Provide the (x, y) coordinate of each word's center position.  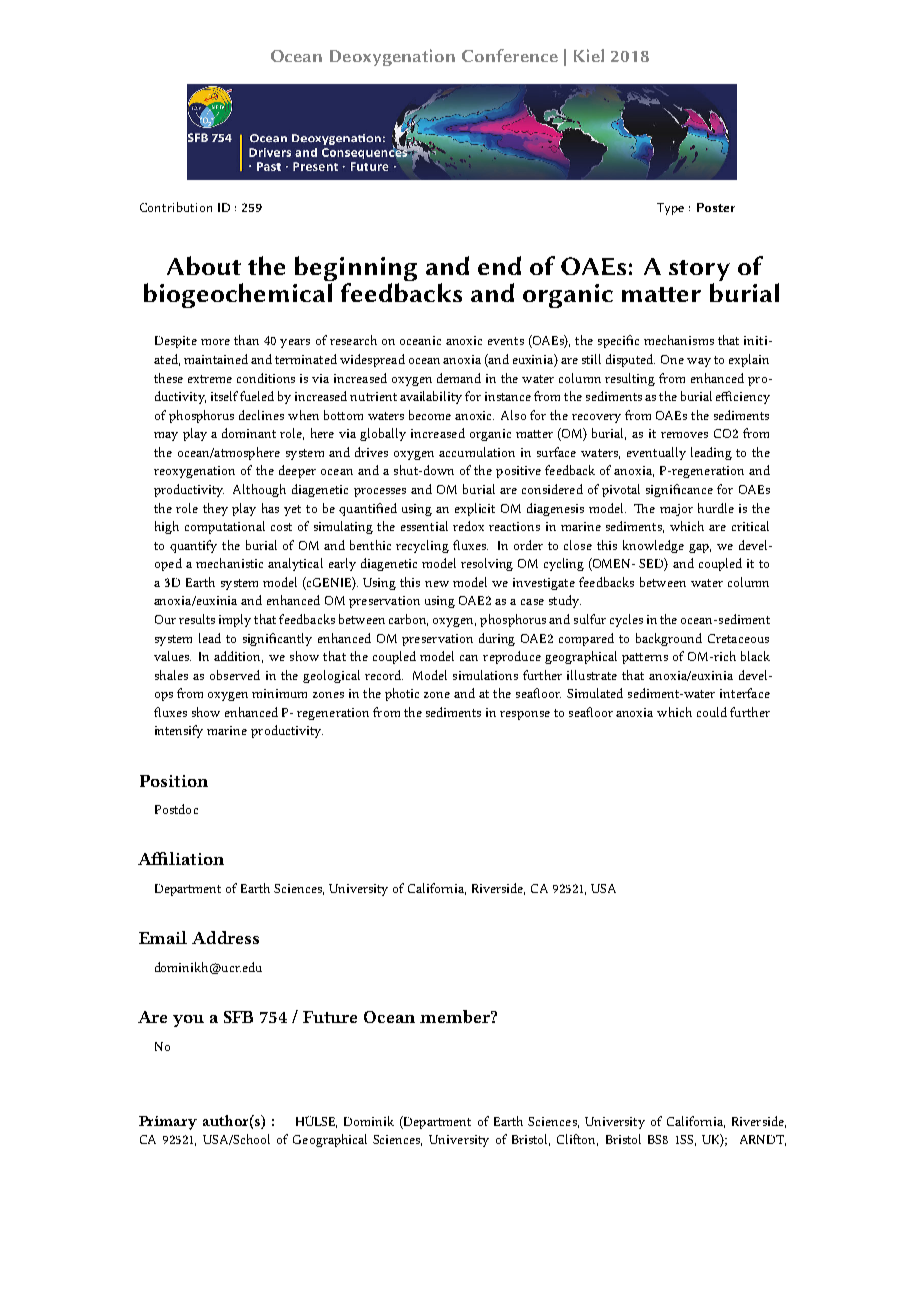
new (437, 584)
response (525, 715)
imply (235, 620)
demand (459, 378)
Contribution (176, 207)
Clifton (577, 1140)
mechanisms (679, 340)
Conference (510, 55)
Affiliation (181, 858)
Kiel (589, 55)
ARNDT (763, 1140)
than (246, 340)
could (712, 712)
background (669, 639)
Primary (168, 1123)
